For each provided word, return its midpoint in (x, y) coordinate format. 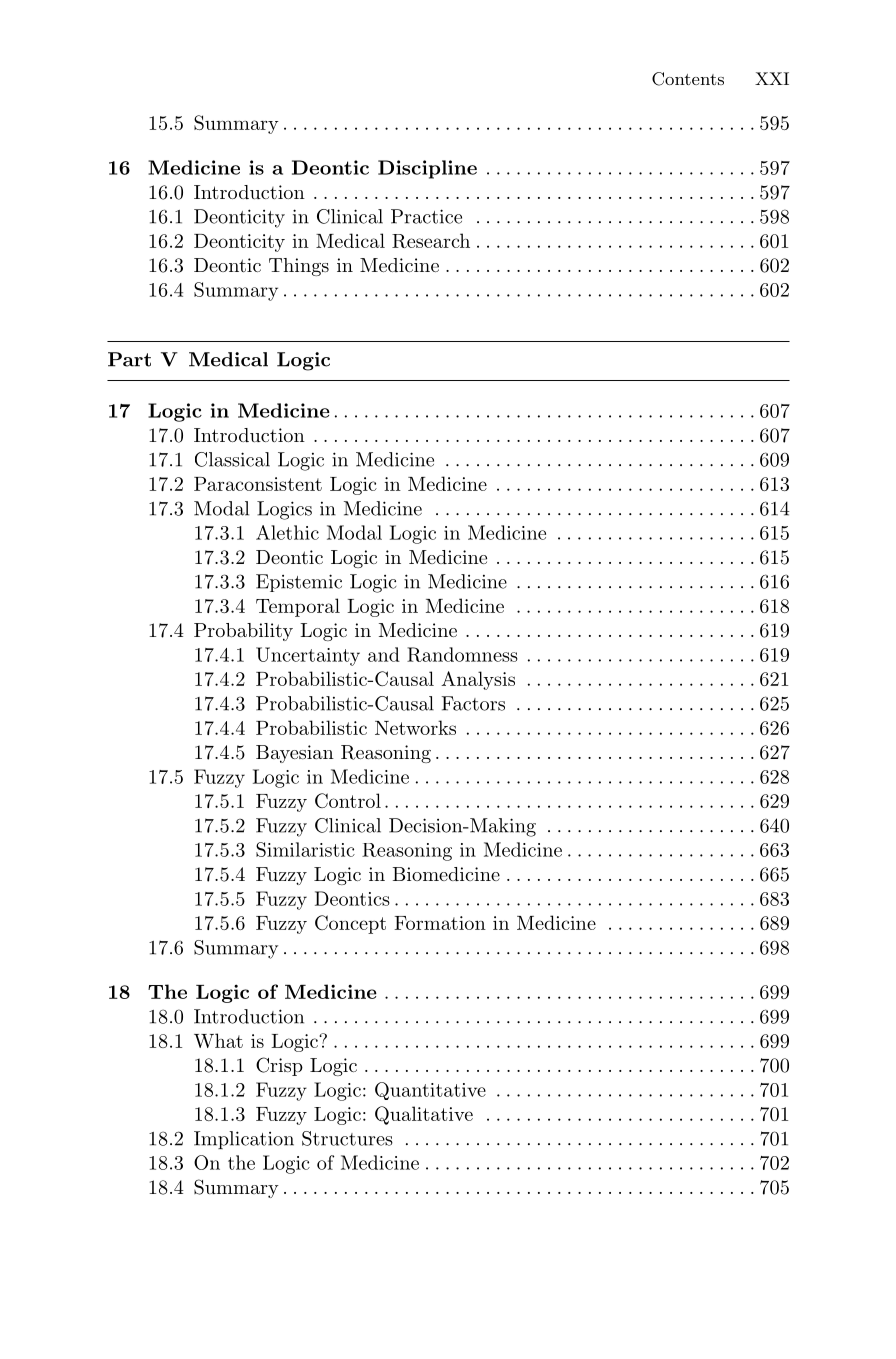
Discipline (427, 169)
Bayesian (295, 754)
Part (129, 359)
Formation (440, 923)
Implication (244, 1140)
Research (431, 240)
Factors (473, 703)
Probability (243, 632)
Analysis (478, 680)
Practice (426, 216)
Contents (688, 79)
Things (299, 267)
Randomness (462, 654)
